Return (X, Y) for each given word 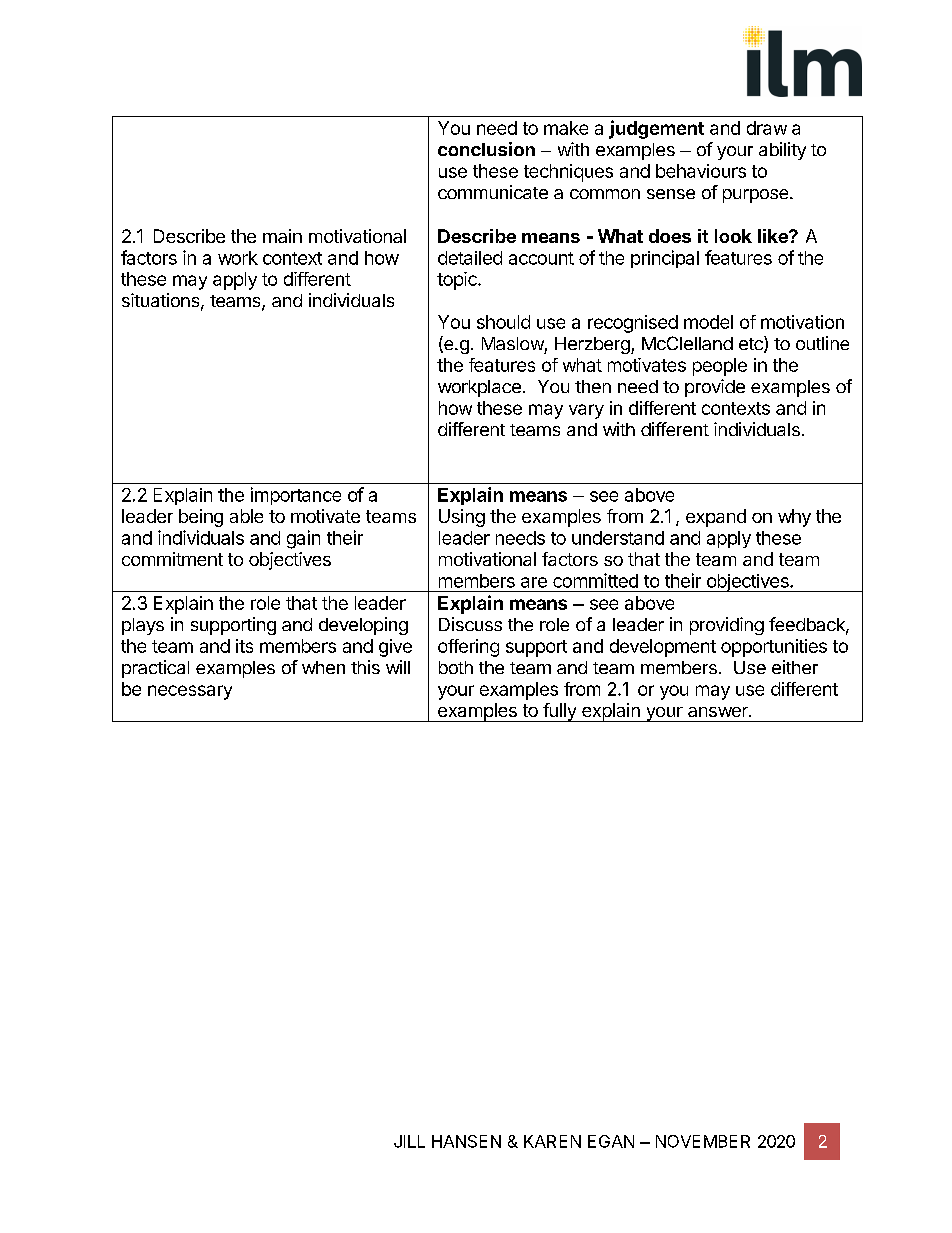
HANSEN (466, 1141)
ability (782, 151)
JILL (409, 1141)
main (282, 236)
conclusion (486, 149)
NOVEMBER (703, 1141)
